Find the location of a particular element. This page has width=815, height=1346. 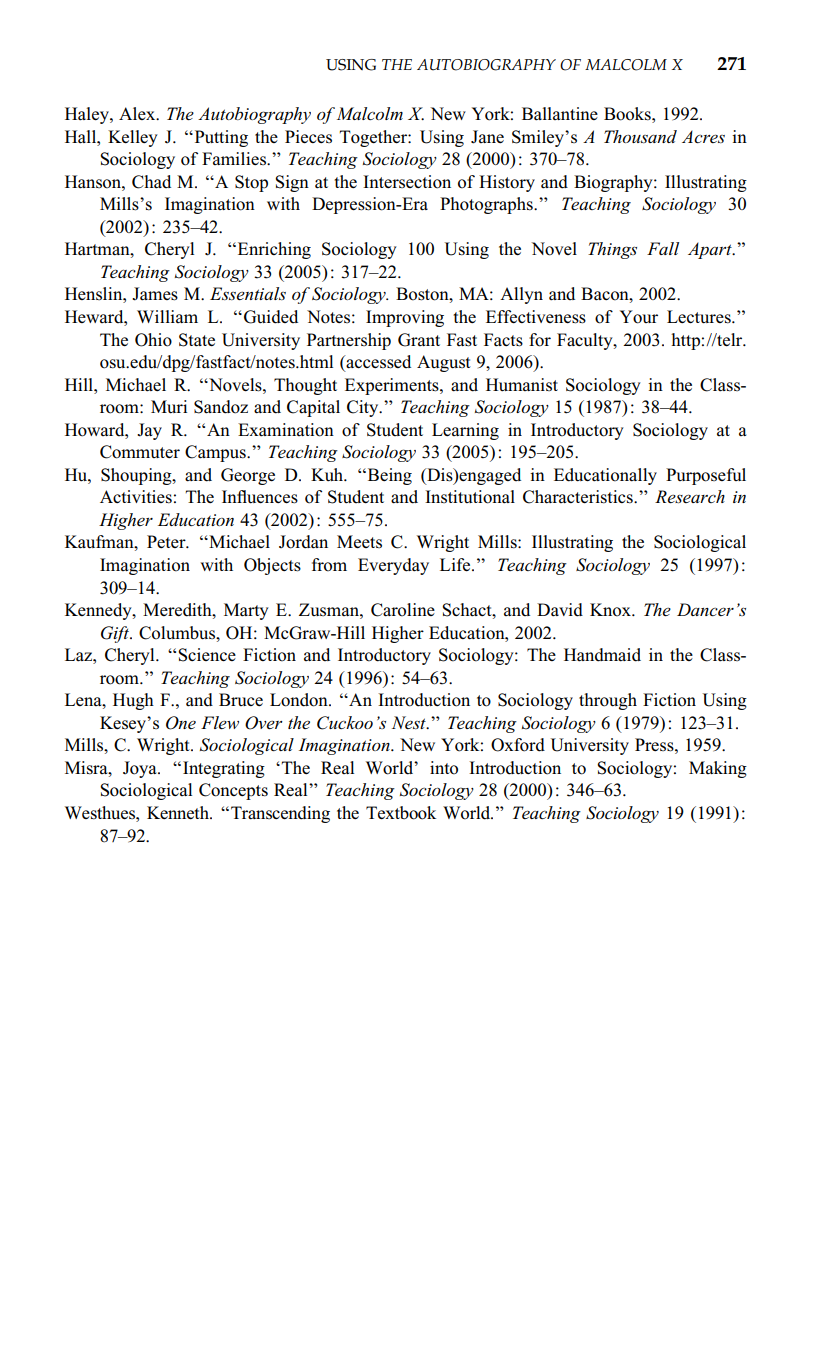

Faculty is located at coordinates (586, 341).
